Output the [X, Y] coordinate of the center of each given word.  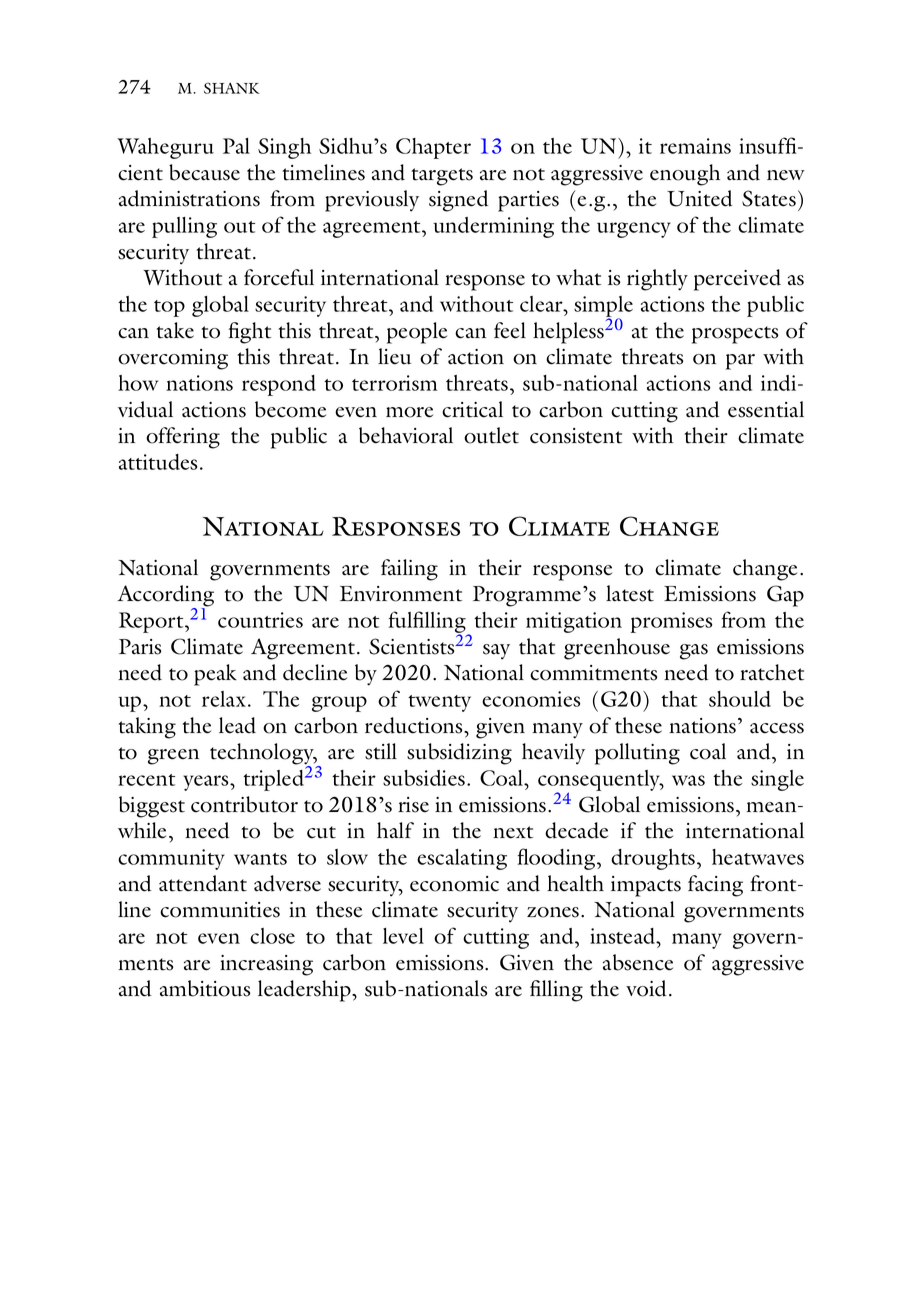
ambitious [205, 988]
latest [630, 593]
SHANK [232, 88]
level [403, 936]
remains [695, 146]
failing [409, 570]
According [165, 597]
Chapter [433, 148]
